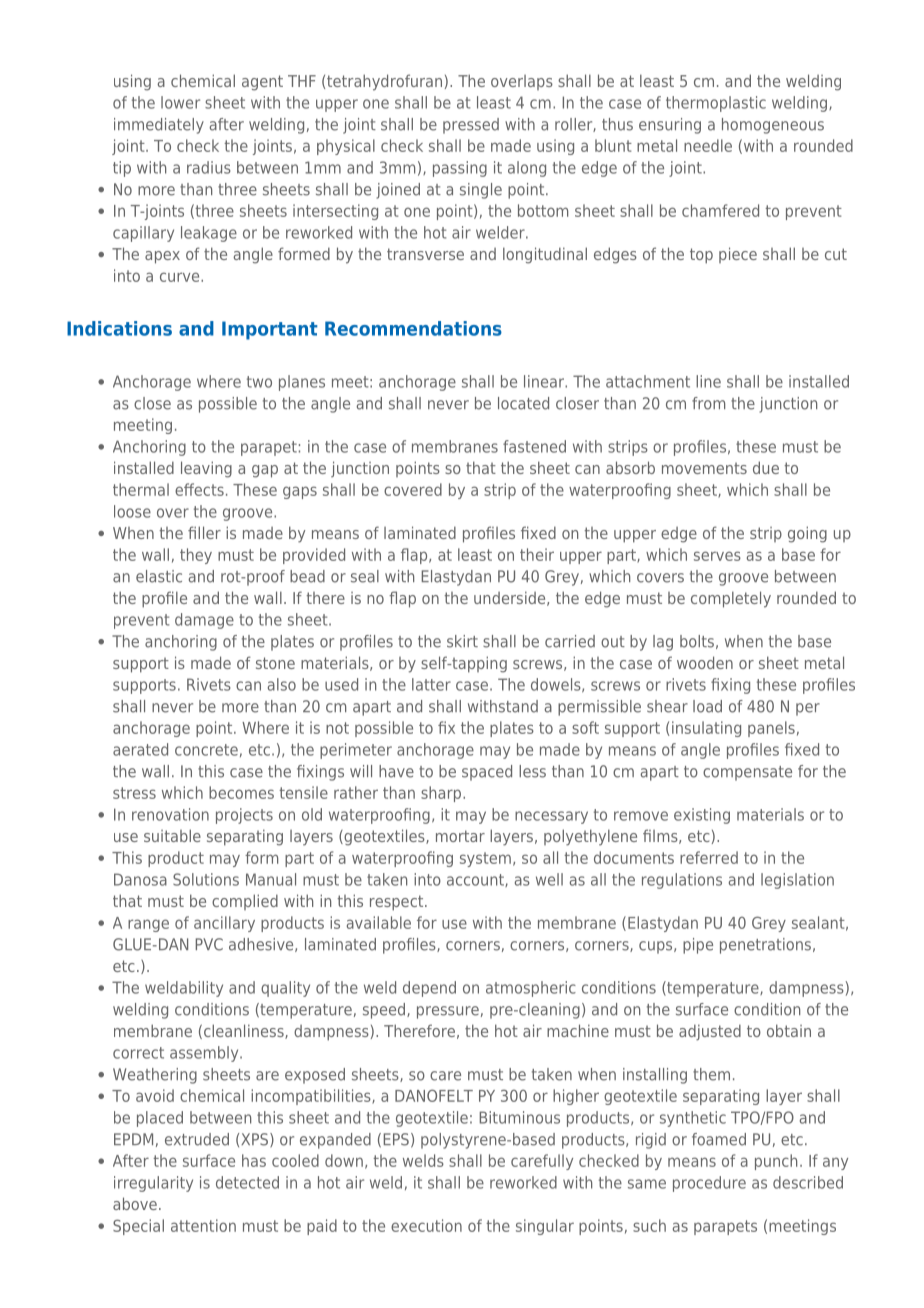  I want to click on fastened, so click(534, 446).
